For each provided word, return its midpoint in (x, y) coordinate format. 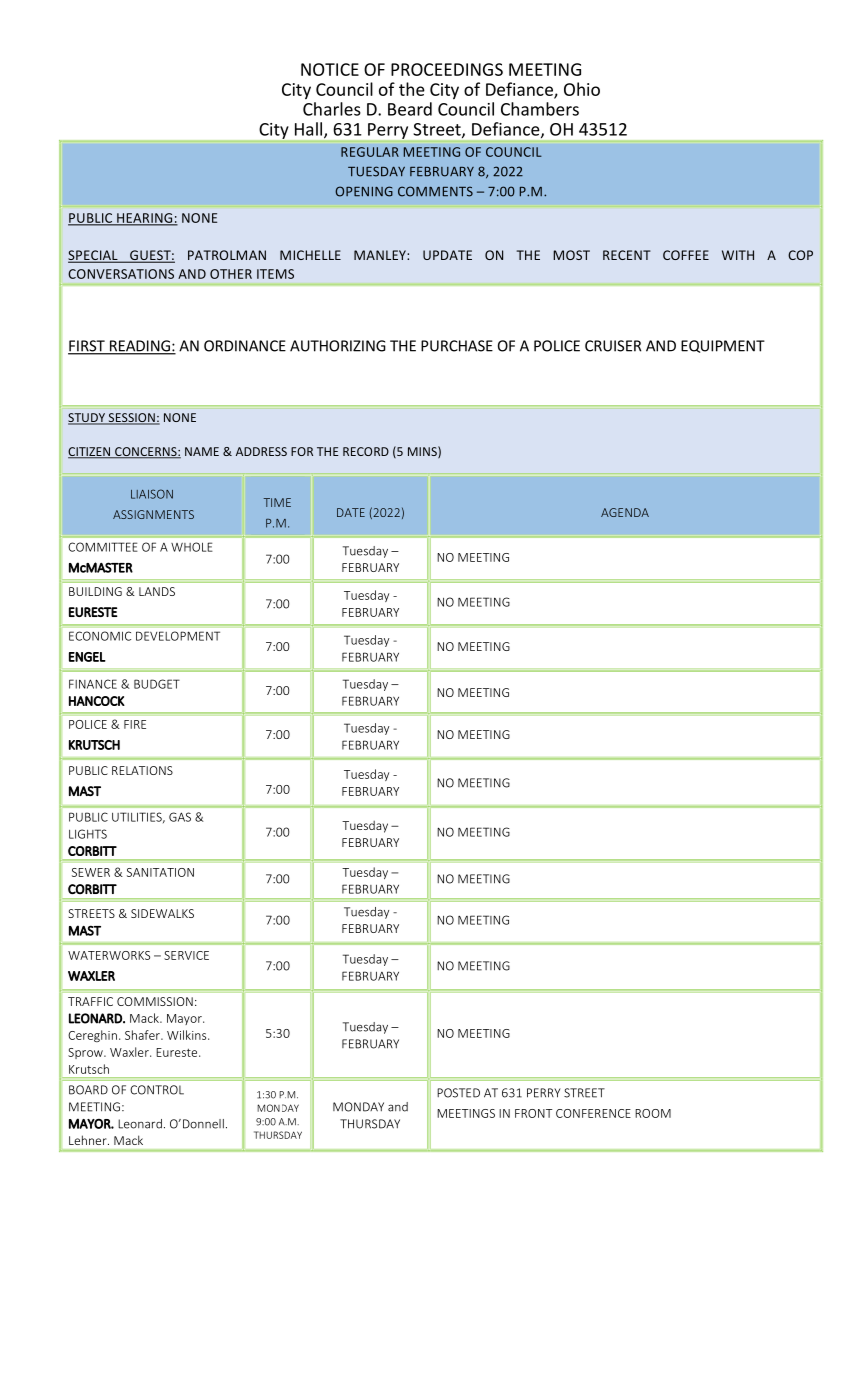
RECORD (366, 451)
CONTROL (157, 1090)
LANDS (157, 591)
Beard (410, 109)
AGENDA (625, 512)
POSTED (458, 1093)
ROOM (653, 1113)
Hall (310, 130)
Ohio (582, 89)
